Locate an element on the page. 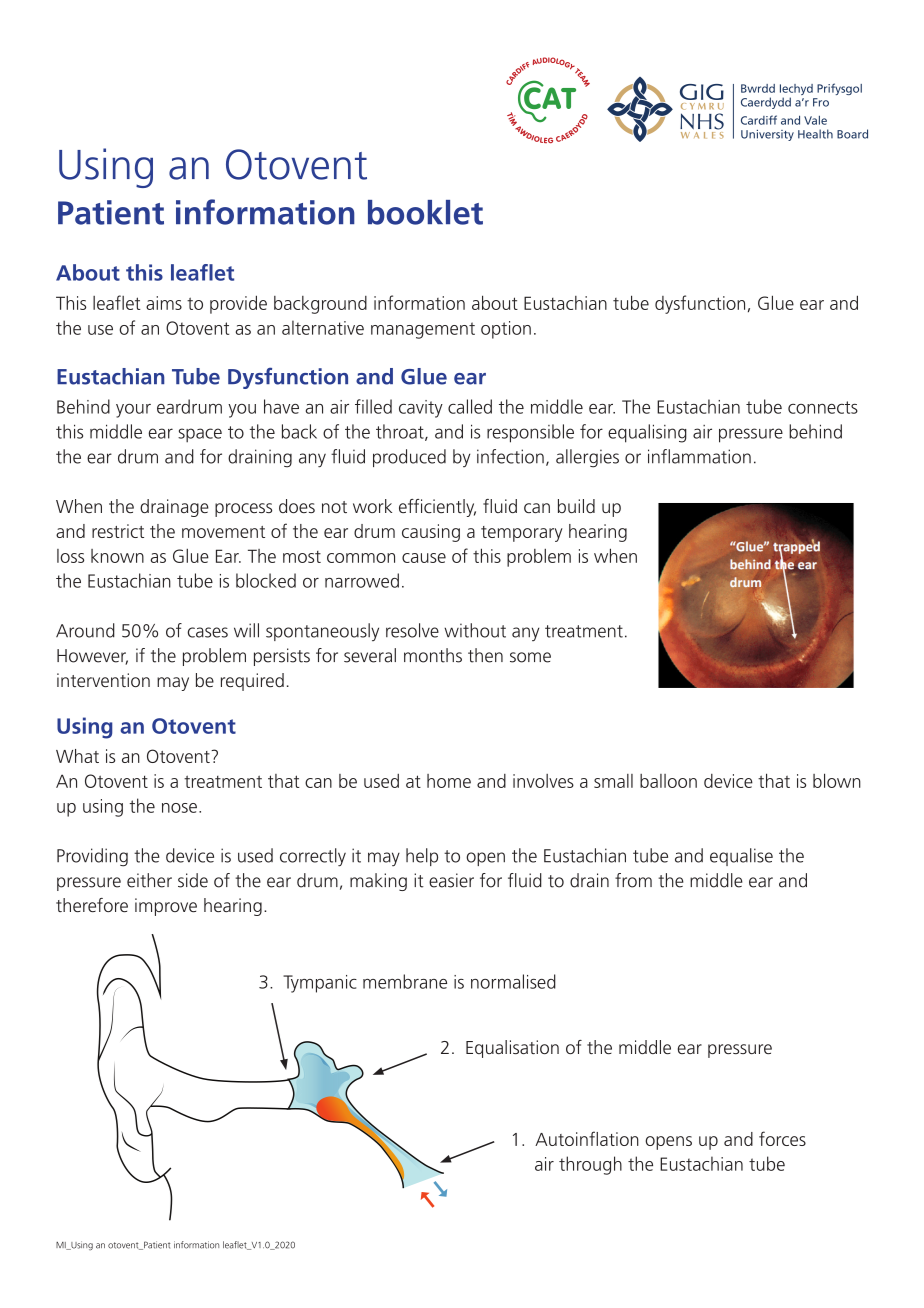  option is located at coordinates (506, 330).
